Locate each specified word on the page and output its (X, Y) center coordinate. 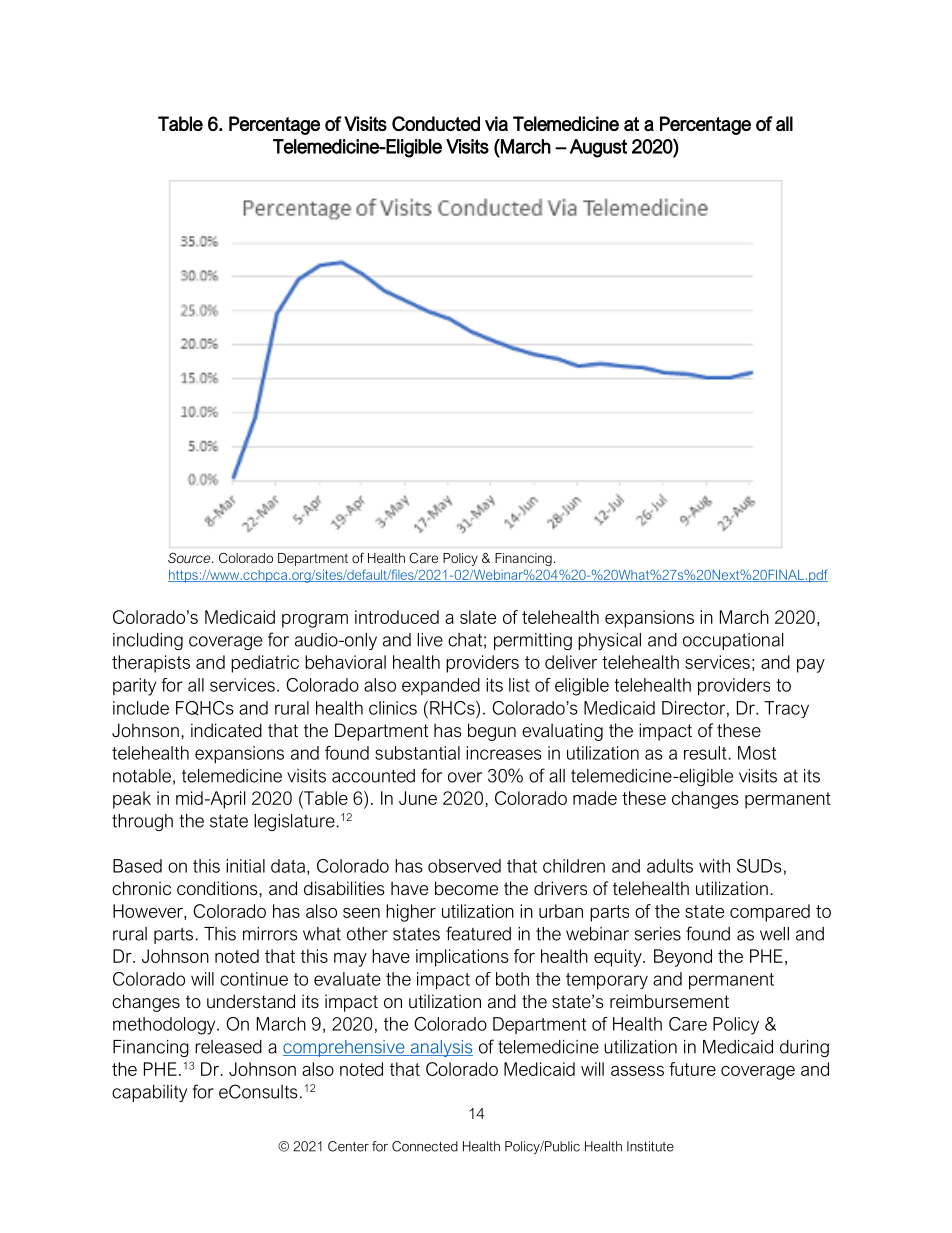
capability (149, 1093)
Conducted (436, 123)
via (496, 123)
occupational (733, 641)
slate (478, 617)
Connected (425, 1146)
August (598, 148)
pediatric (265, 664)
